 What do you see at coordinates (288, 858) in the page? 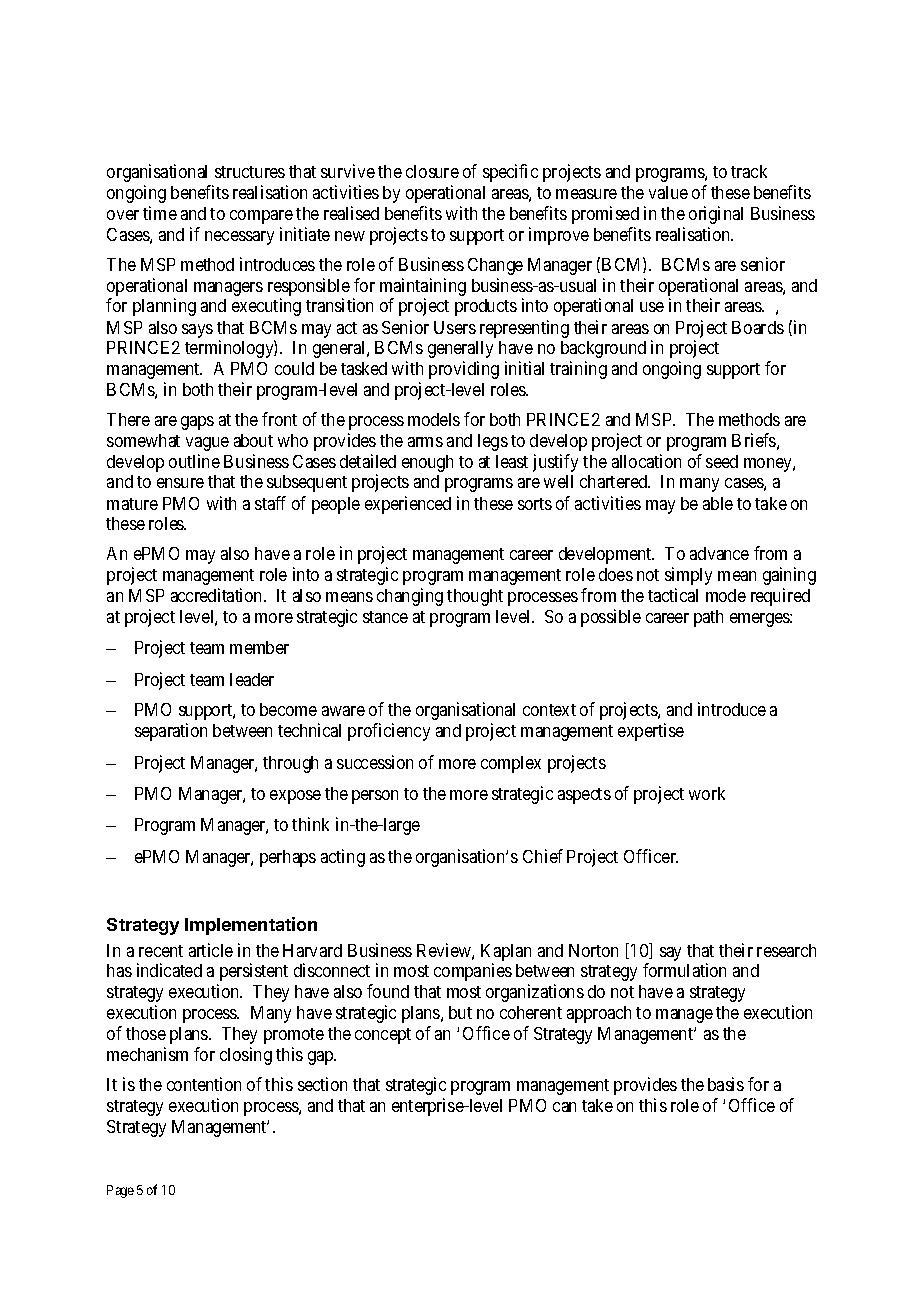
I see `perhaps` at bounding box center [288, 858].
